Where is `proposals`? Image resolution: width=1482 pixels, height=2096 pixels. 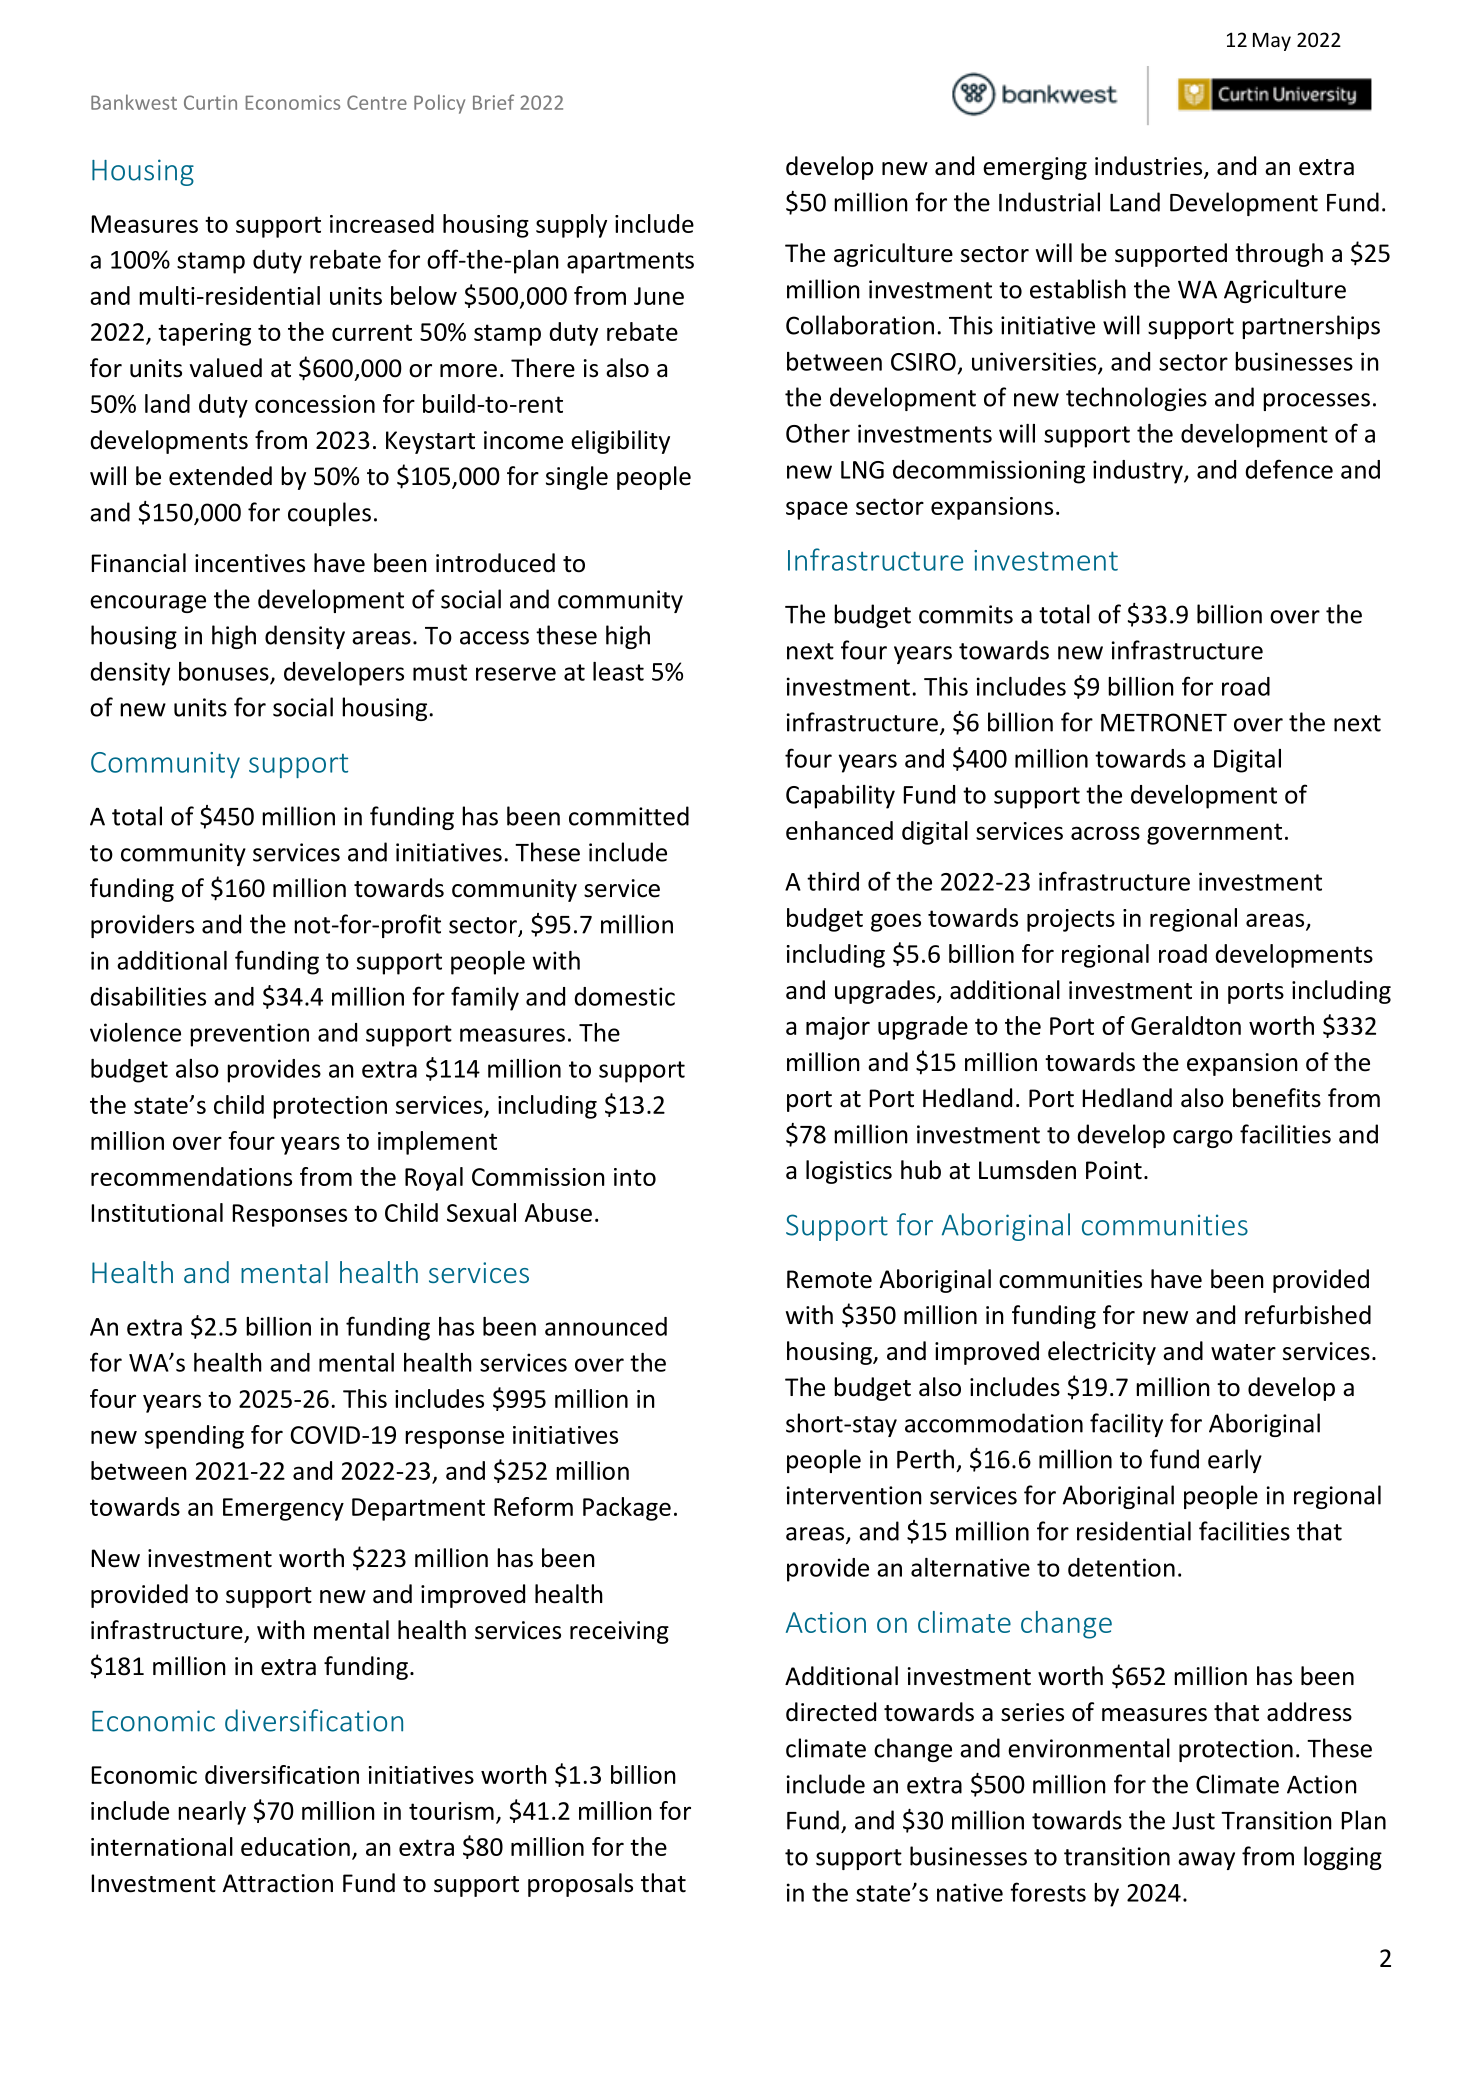
proposals is located at coordinates (580, 1885).
